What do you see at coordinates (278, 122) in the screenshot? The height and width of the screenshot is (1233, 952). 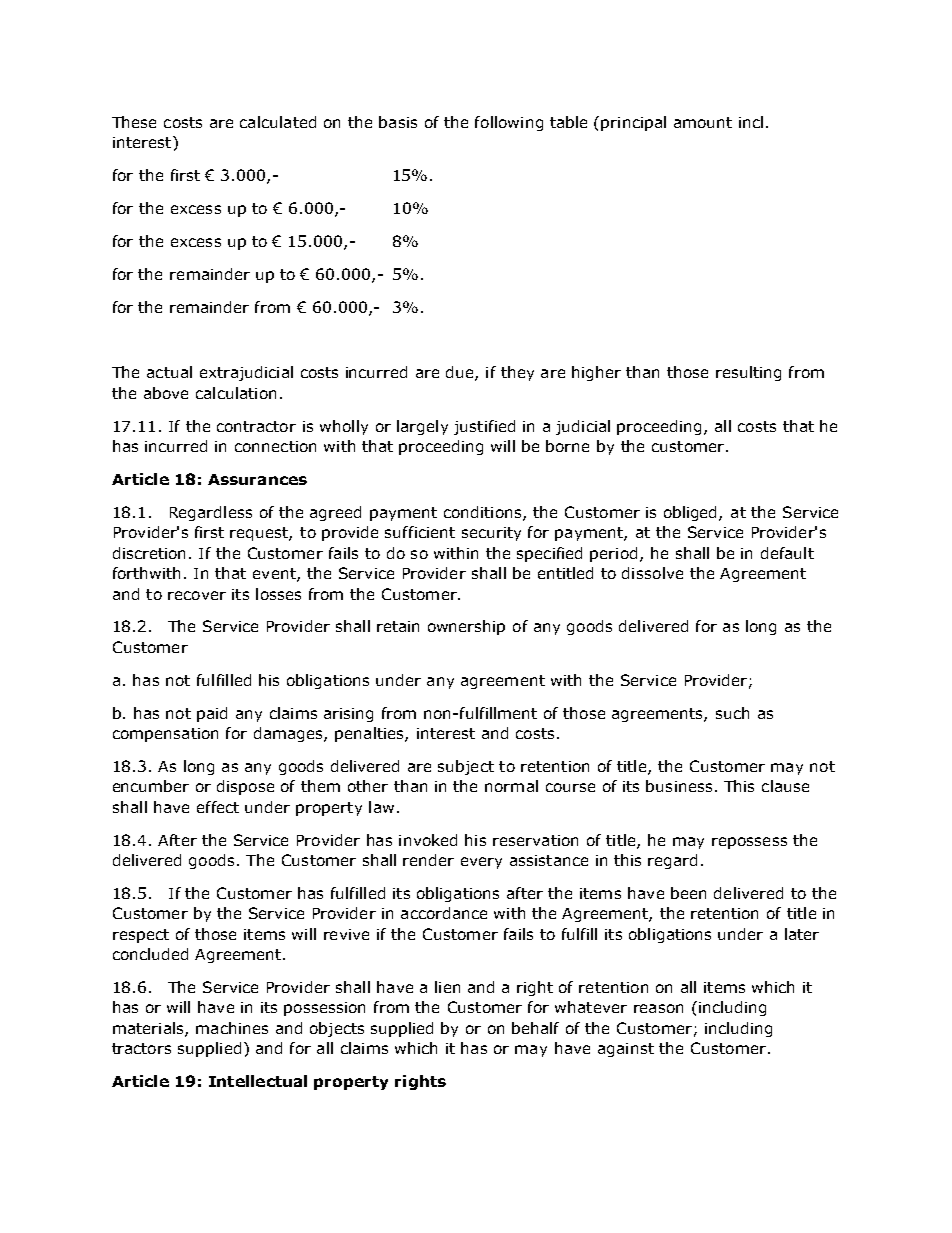 I see `calculated` at bounding box center [278, 122].
